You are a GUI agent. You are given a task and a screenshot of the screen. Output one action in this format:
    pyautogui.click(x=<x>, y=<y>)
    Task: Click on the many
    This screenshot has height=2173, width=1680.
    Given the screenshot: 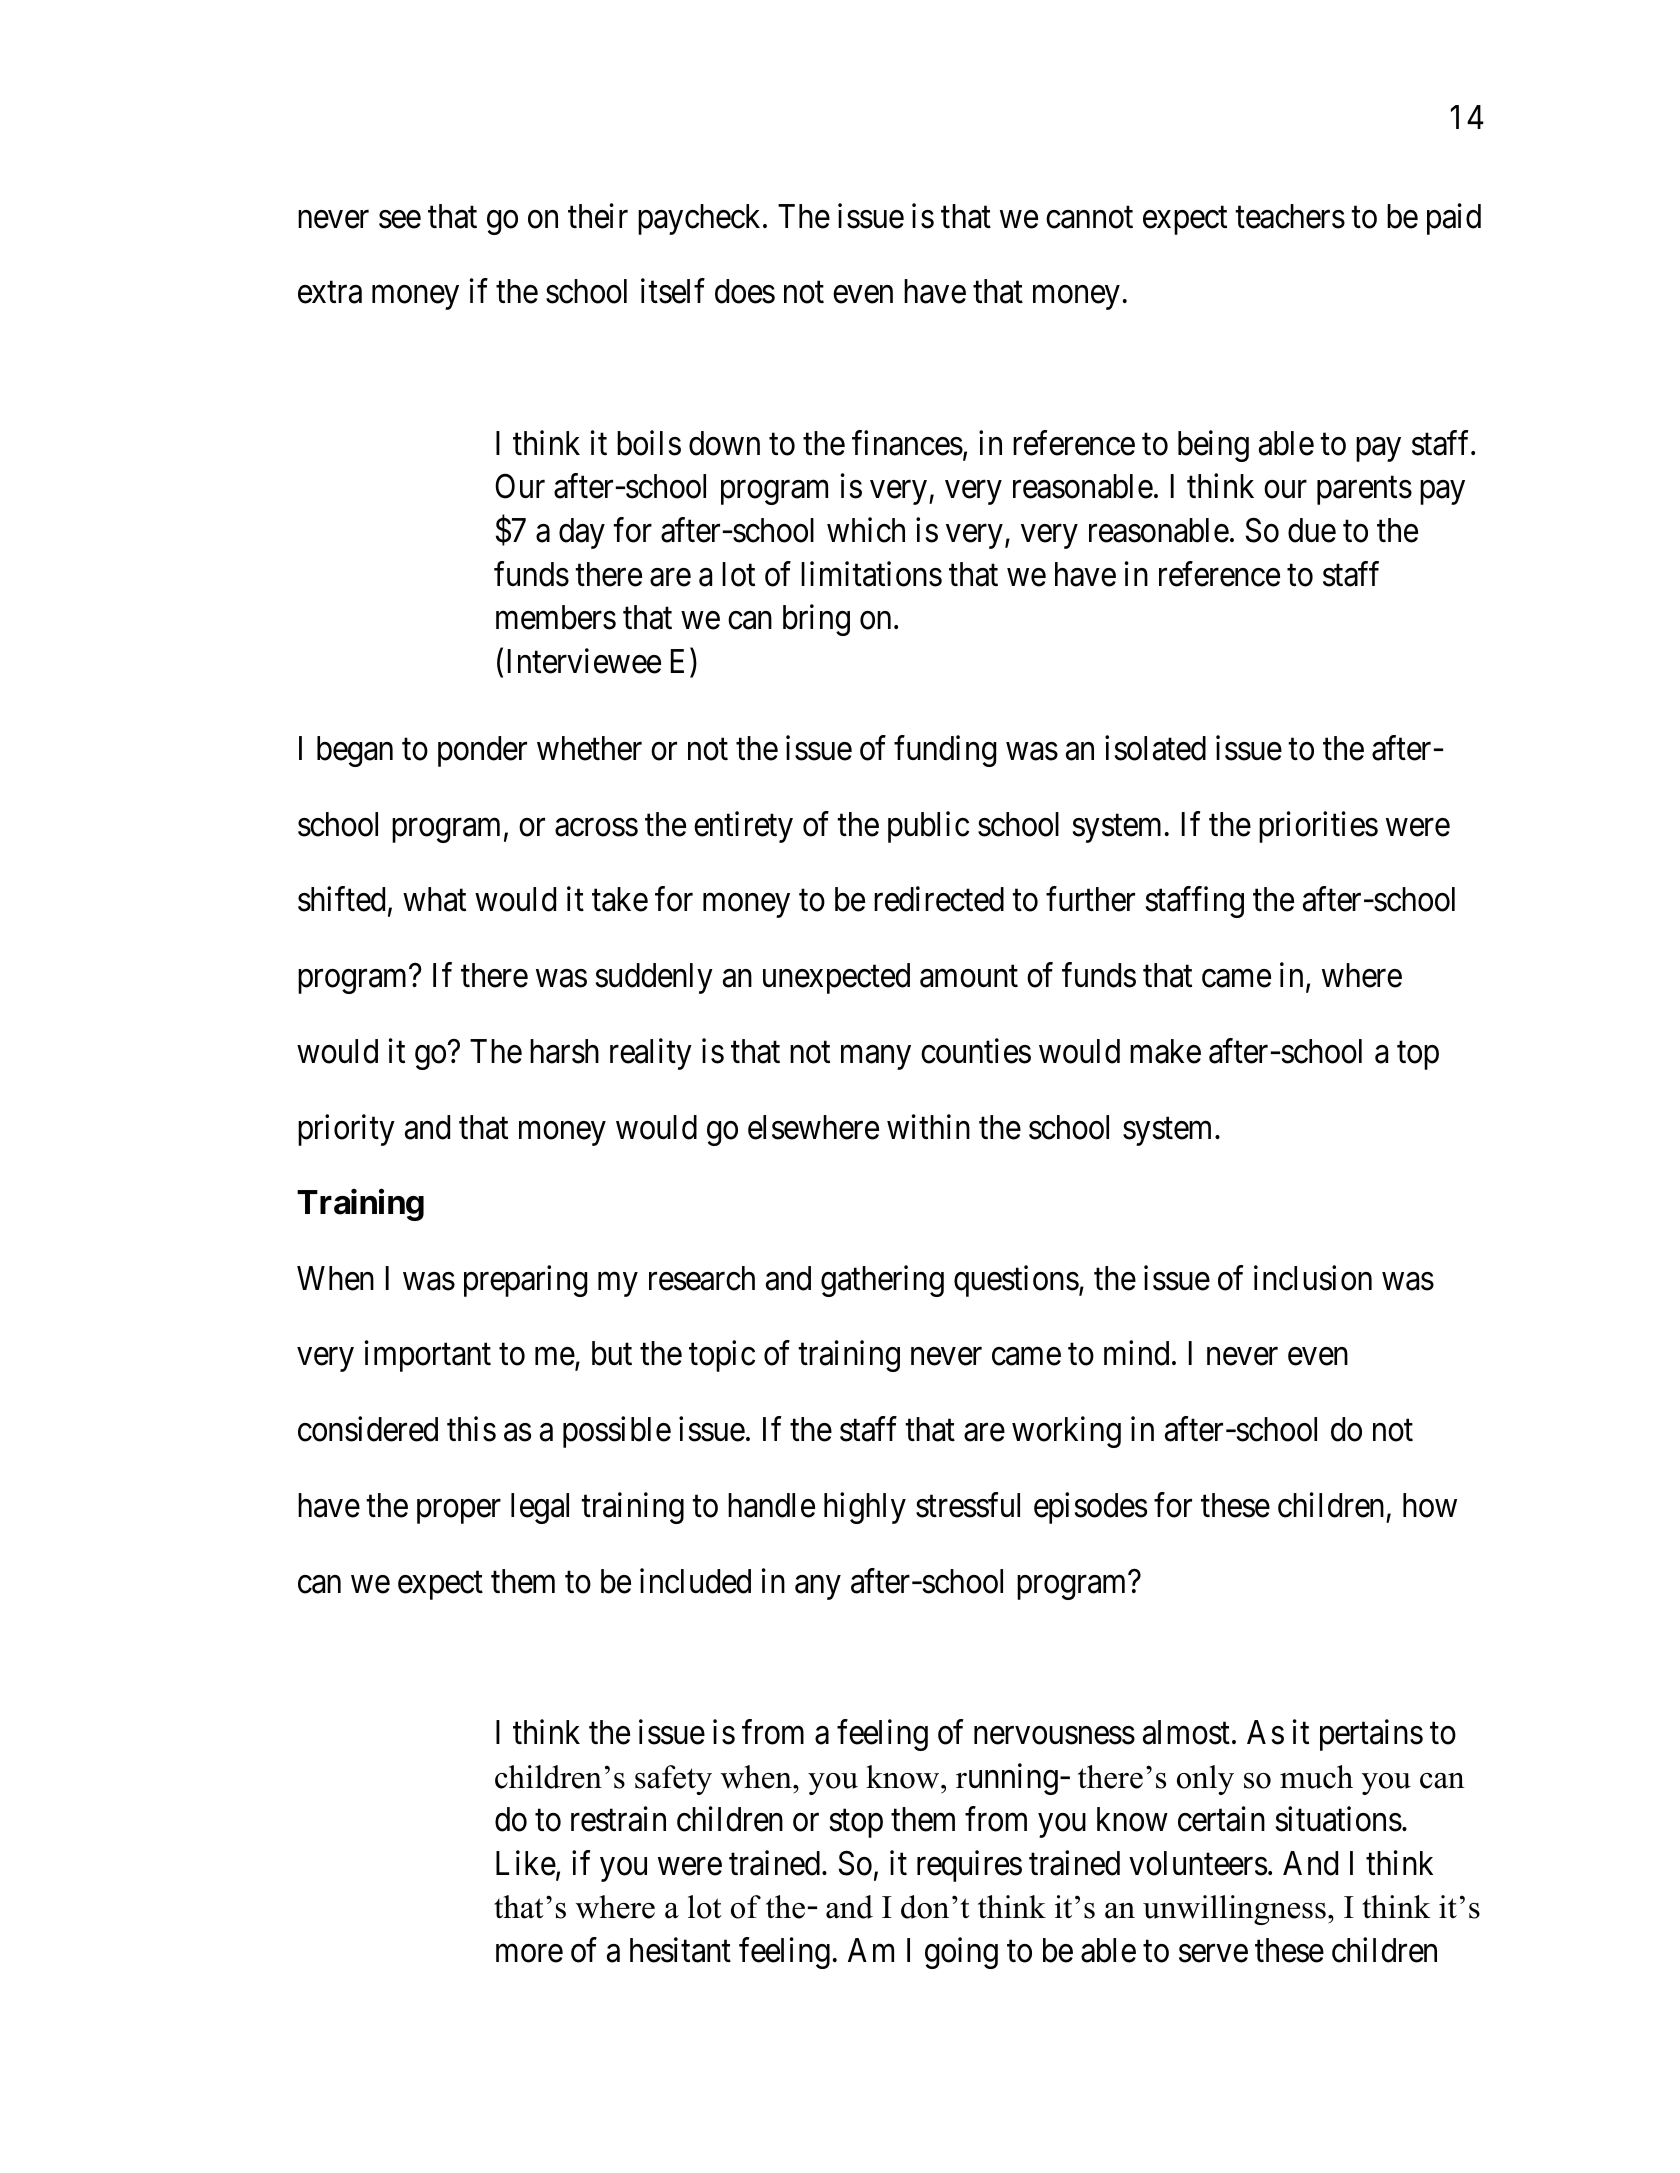 What is the action you would take?
    pyautogui.click(x=876, y=1058)
